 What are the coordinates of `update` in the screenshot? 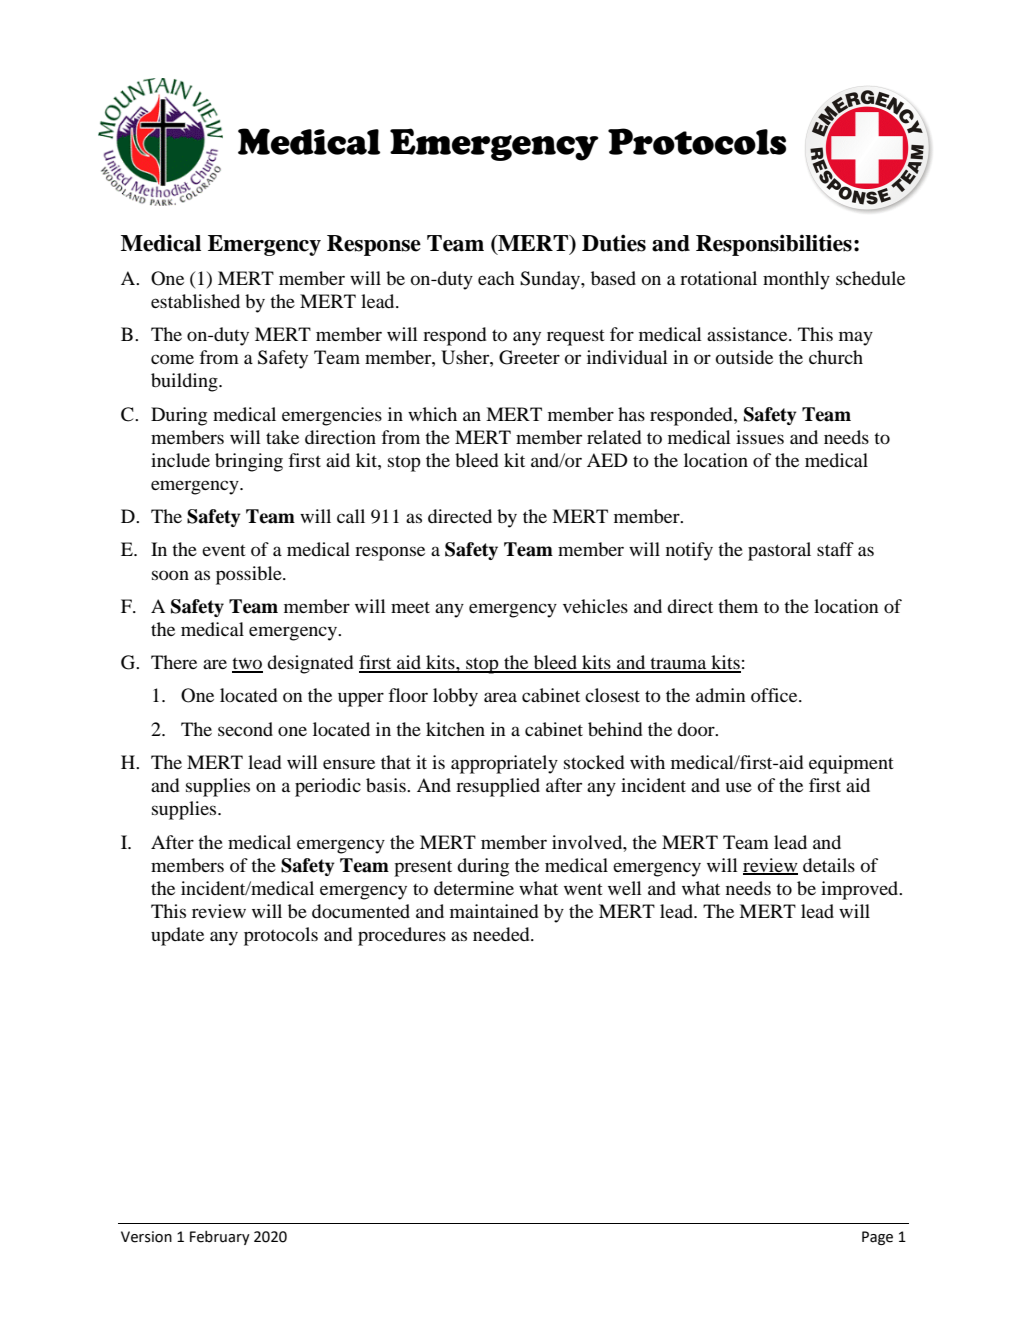 It's located at (177, 936).
